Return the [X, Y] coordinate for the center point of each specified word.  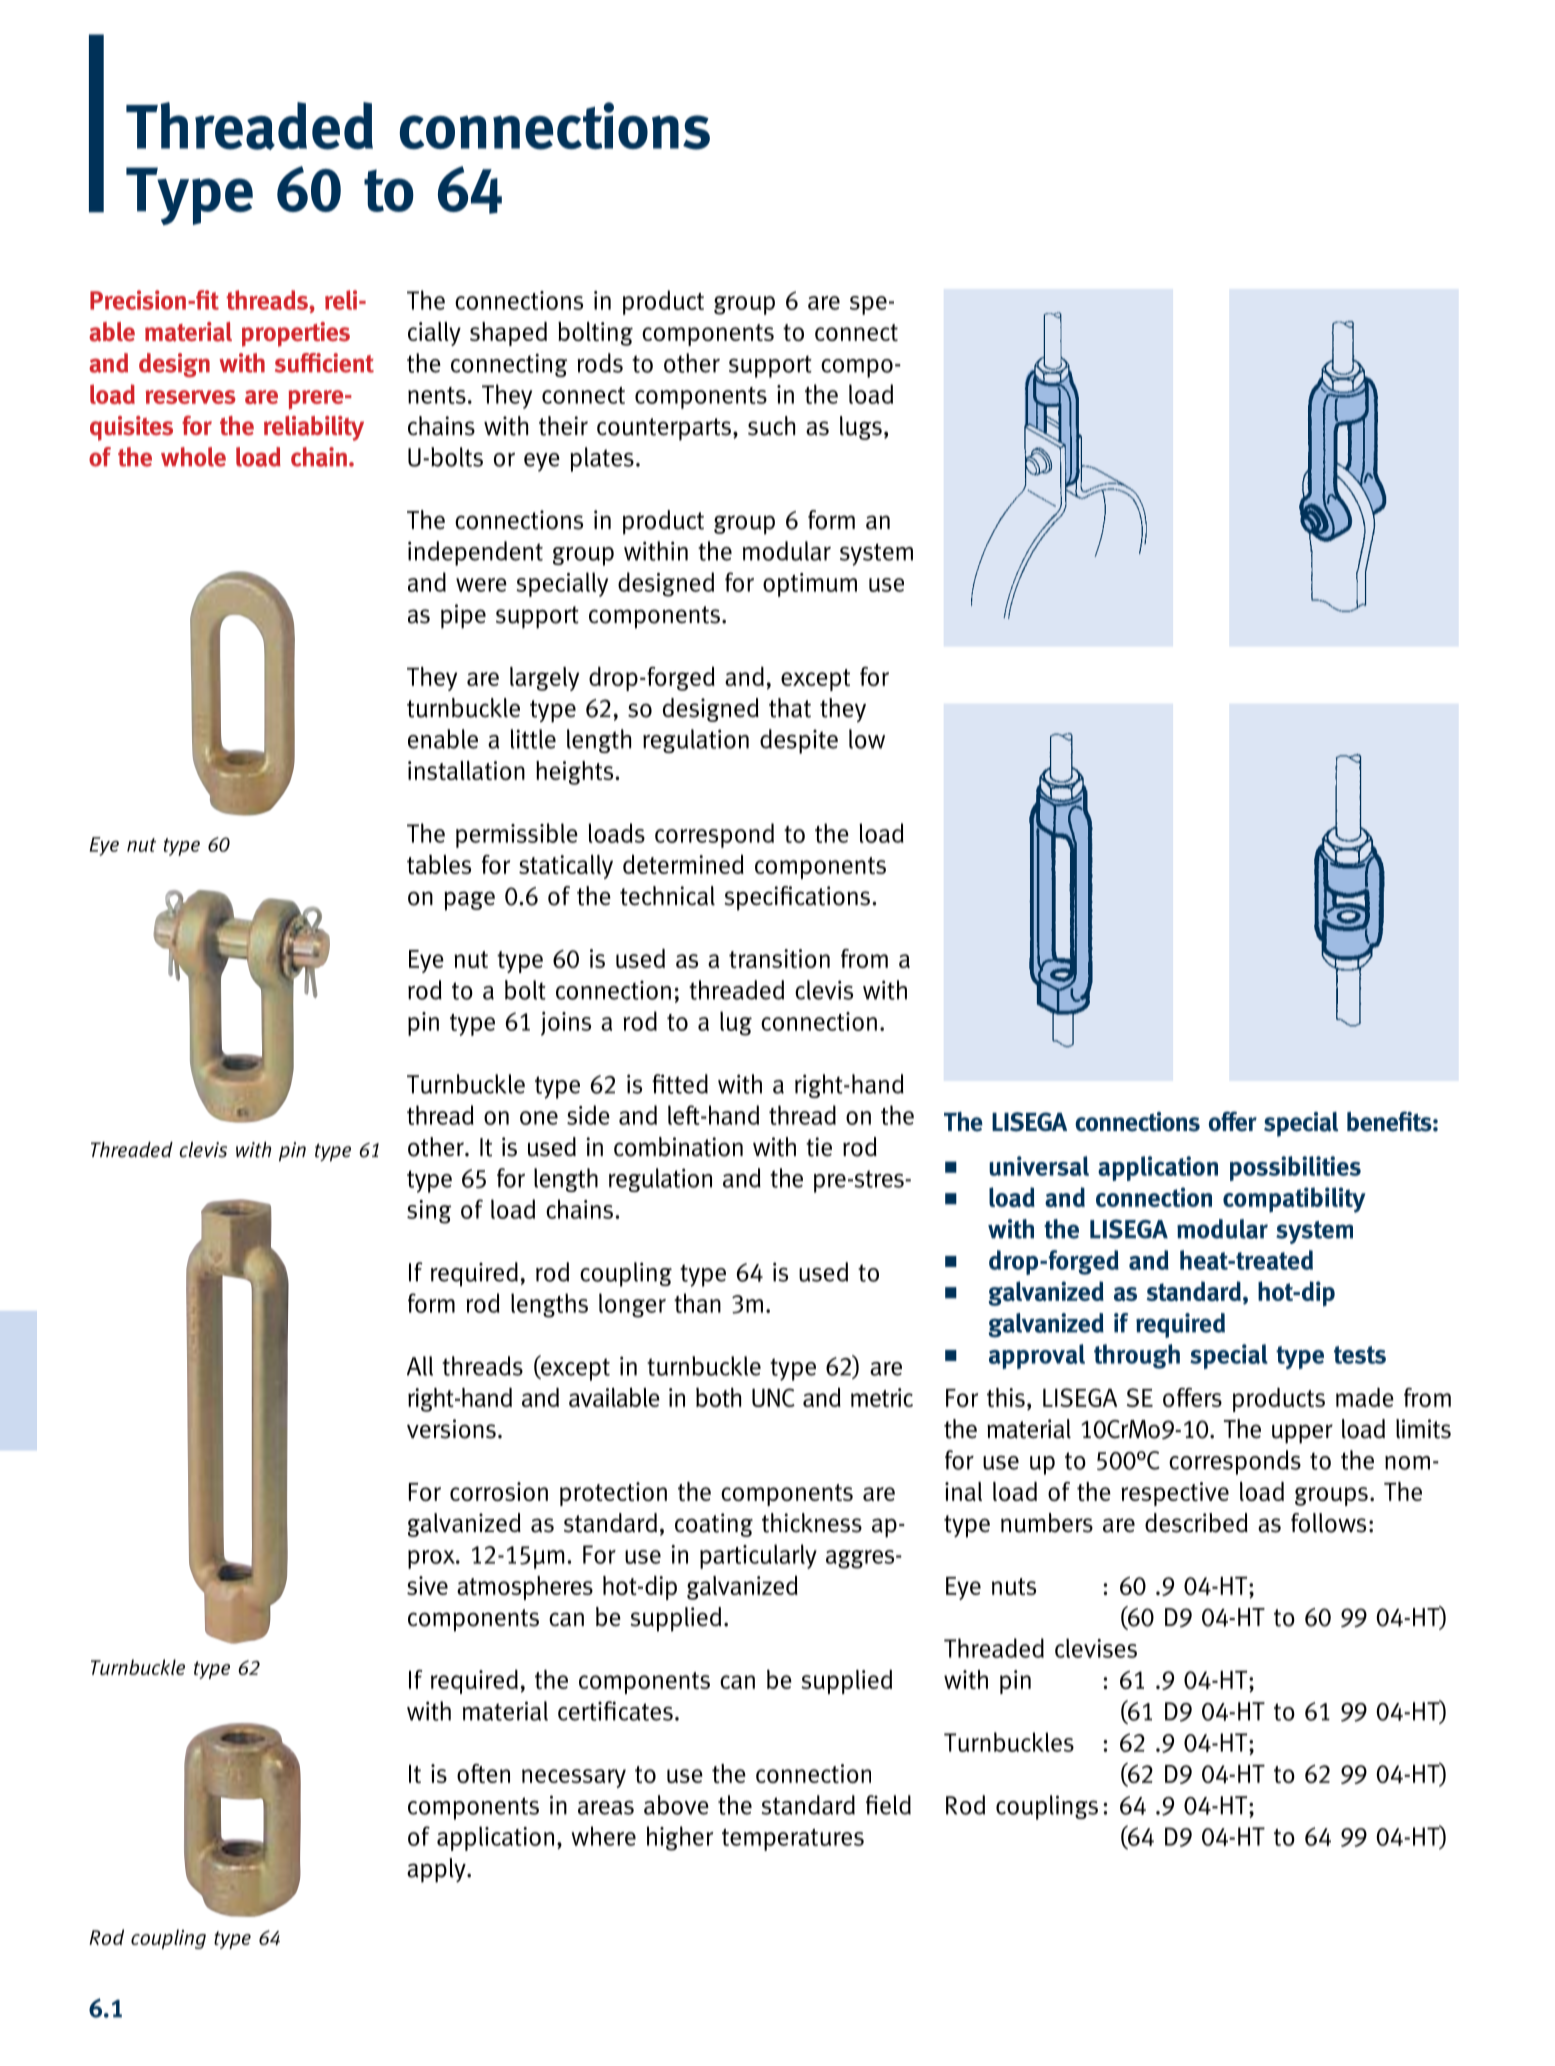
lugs [861, 428]
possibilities [1295, 1168]
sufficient [324, 363]
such [771, 426]
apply [437, 1870]
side [588, 1115]
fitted [680, 1084]
